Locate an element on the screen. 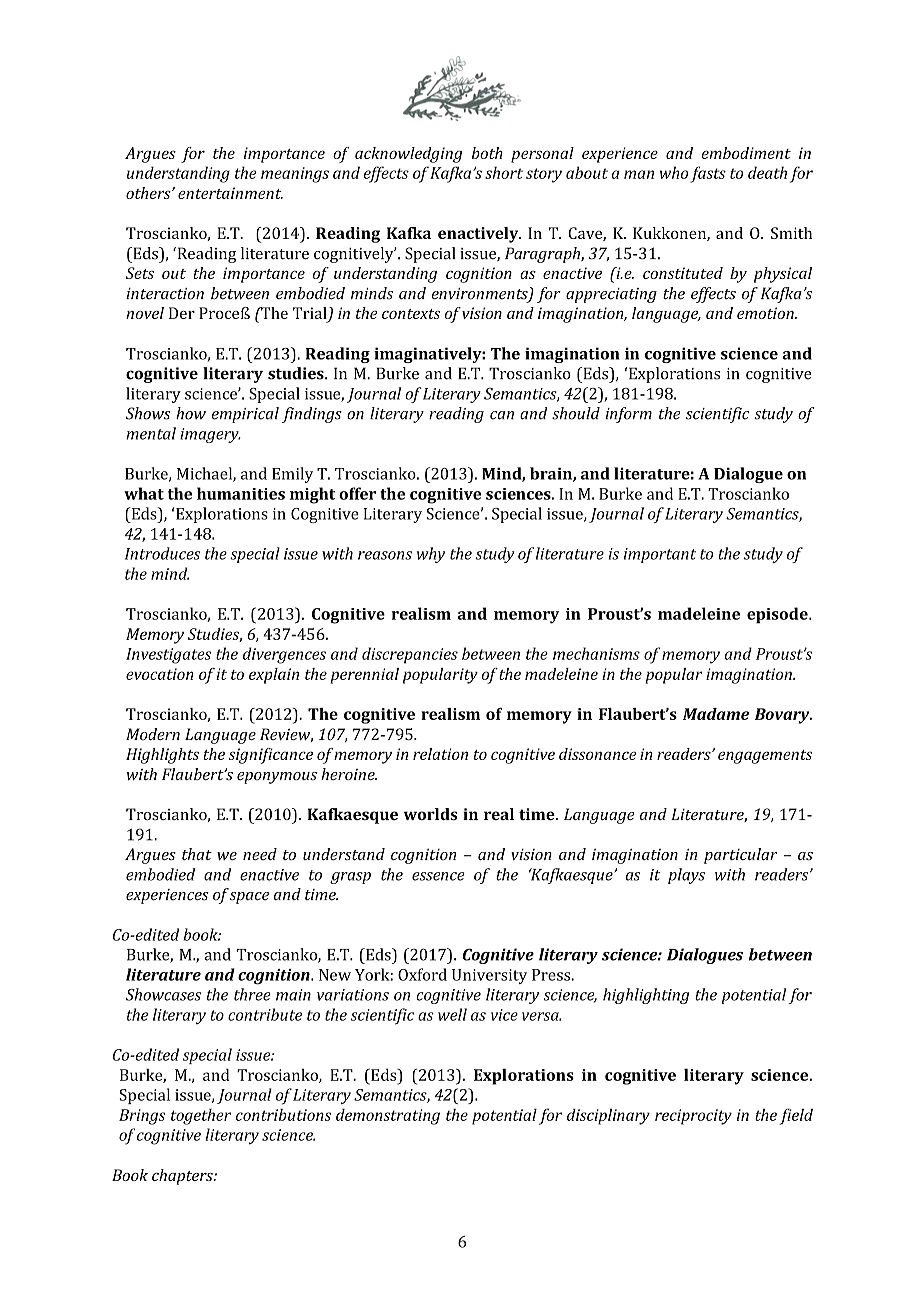 This screenshot has width=924, height=1308. entertainment is located at coordinates (230, 193).
